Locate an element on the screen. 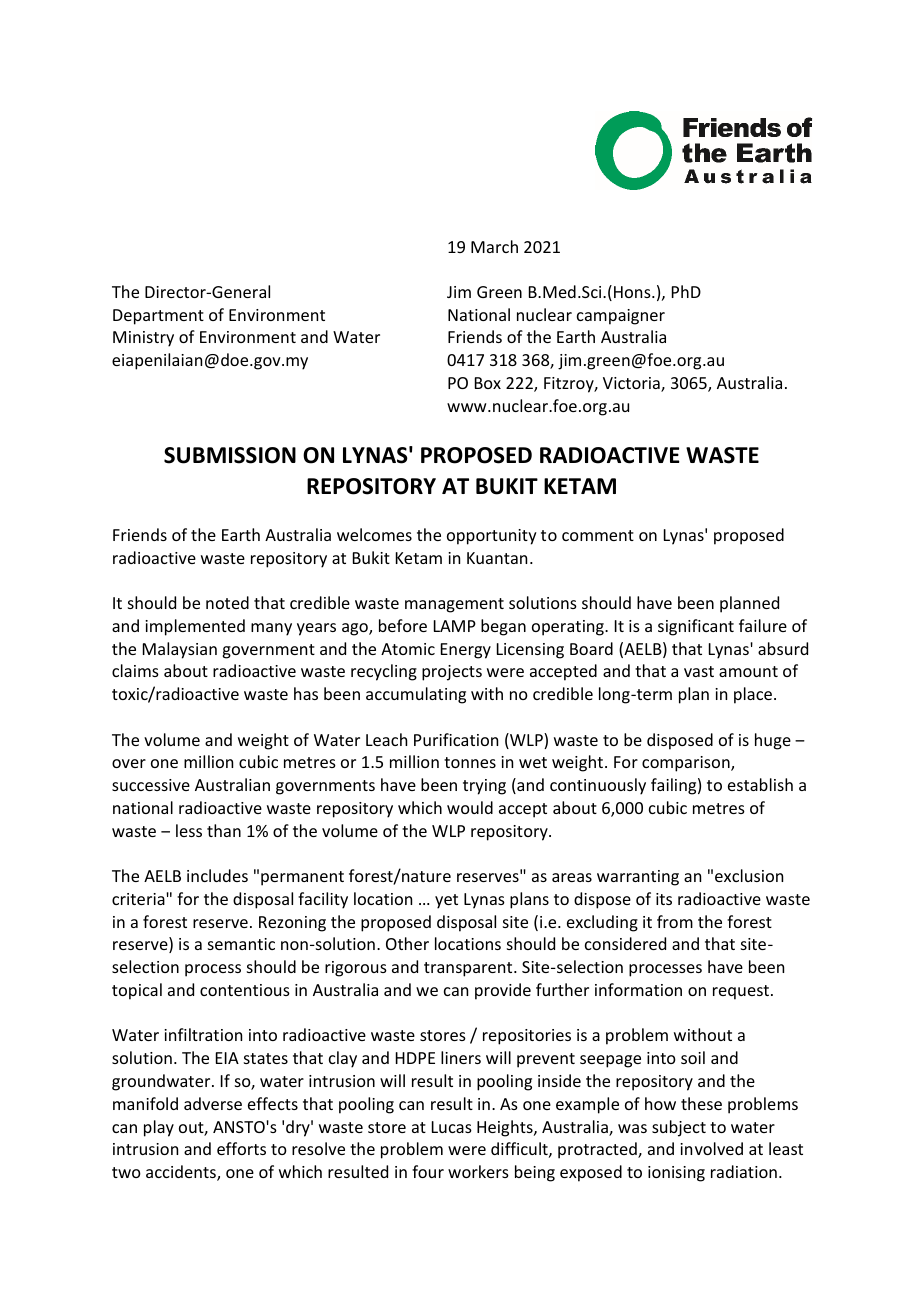 This screenshot has height=1308, width=924. comment is located at coordinates (598, 535).
